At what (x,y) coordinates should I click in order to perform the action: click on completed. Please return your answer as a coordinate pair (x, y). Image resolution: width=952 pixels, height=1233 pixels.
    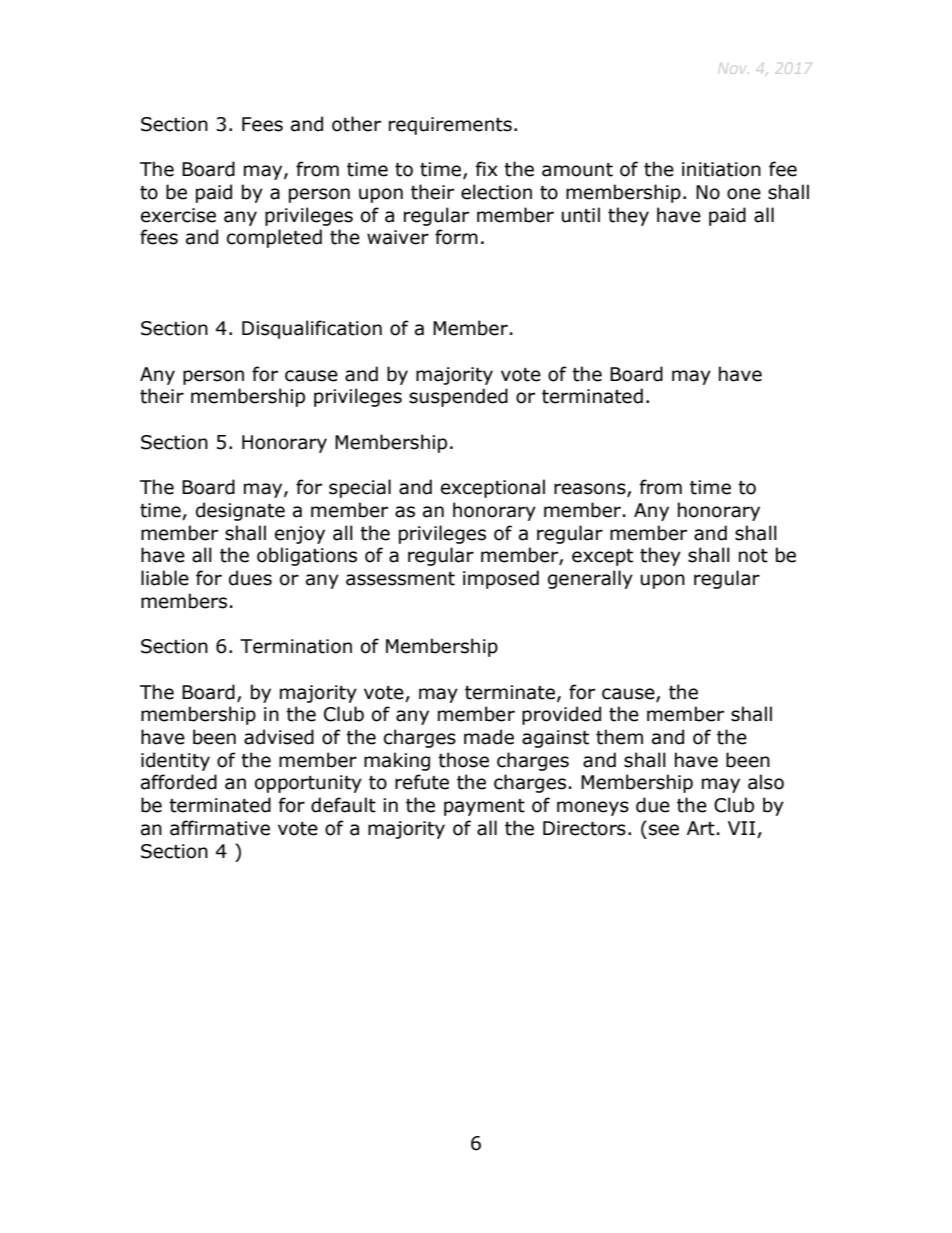
    Looking at the image, I should click on (274, 238).
